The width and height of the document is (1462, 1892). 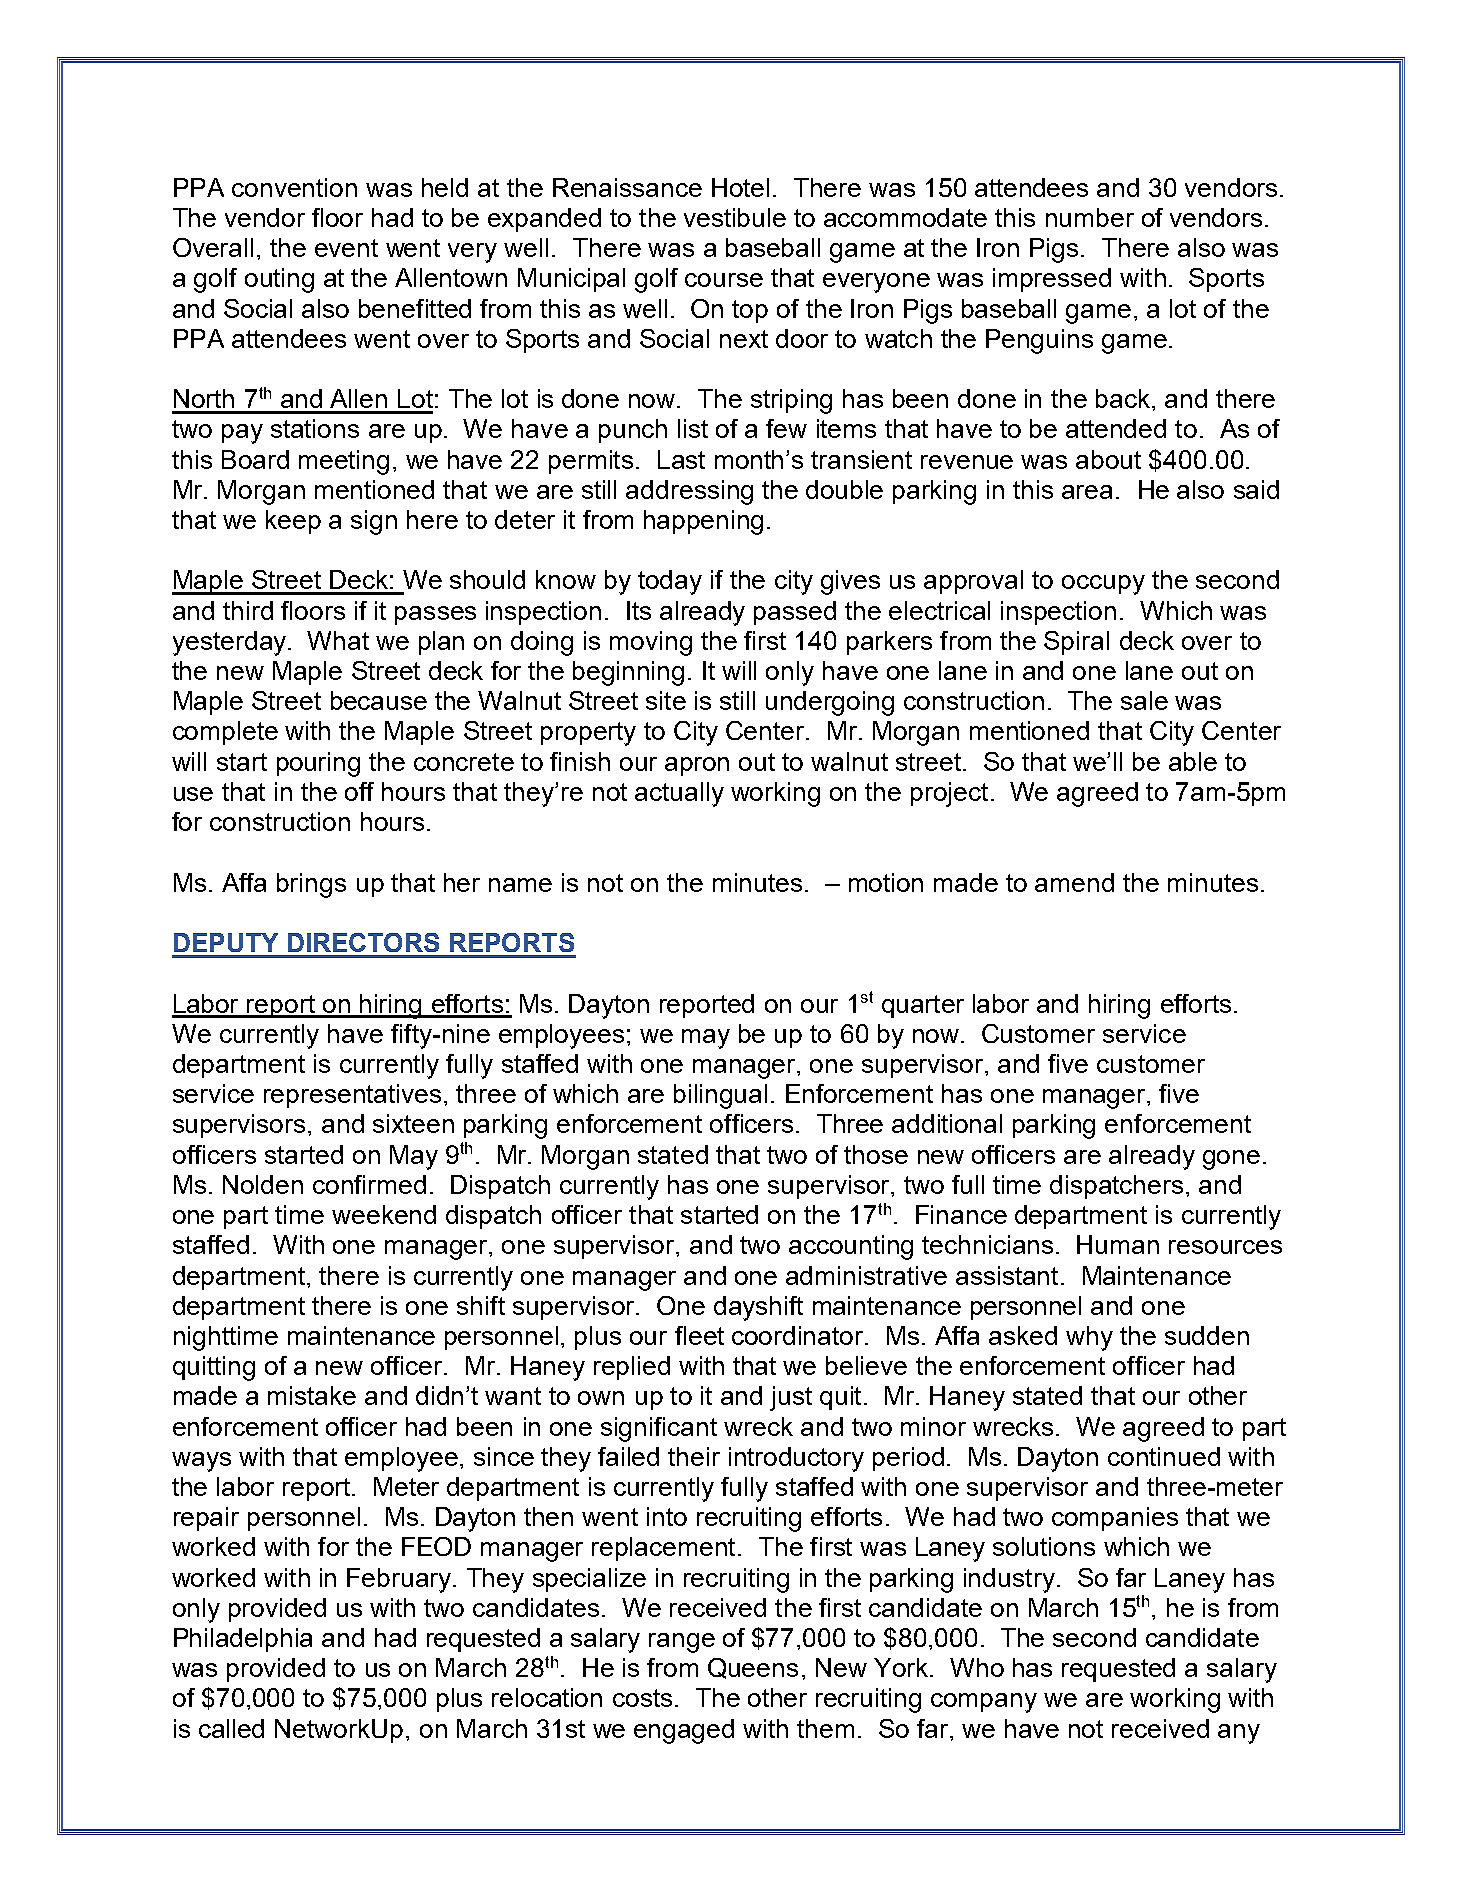 I want to click on confirmed, so click(x=369, y=1184).
